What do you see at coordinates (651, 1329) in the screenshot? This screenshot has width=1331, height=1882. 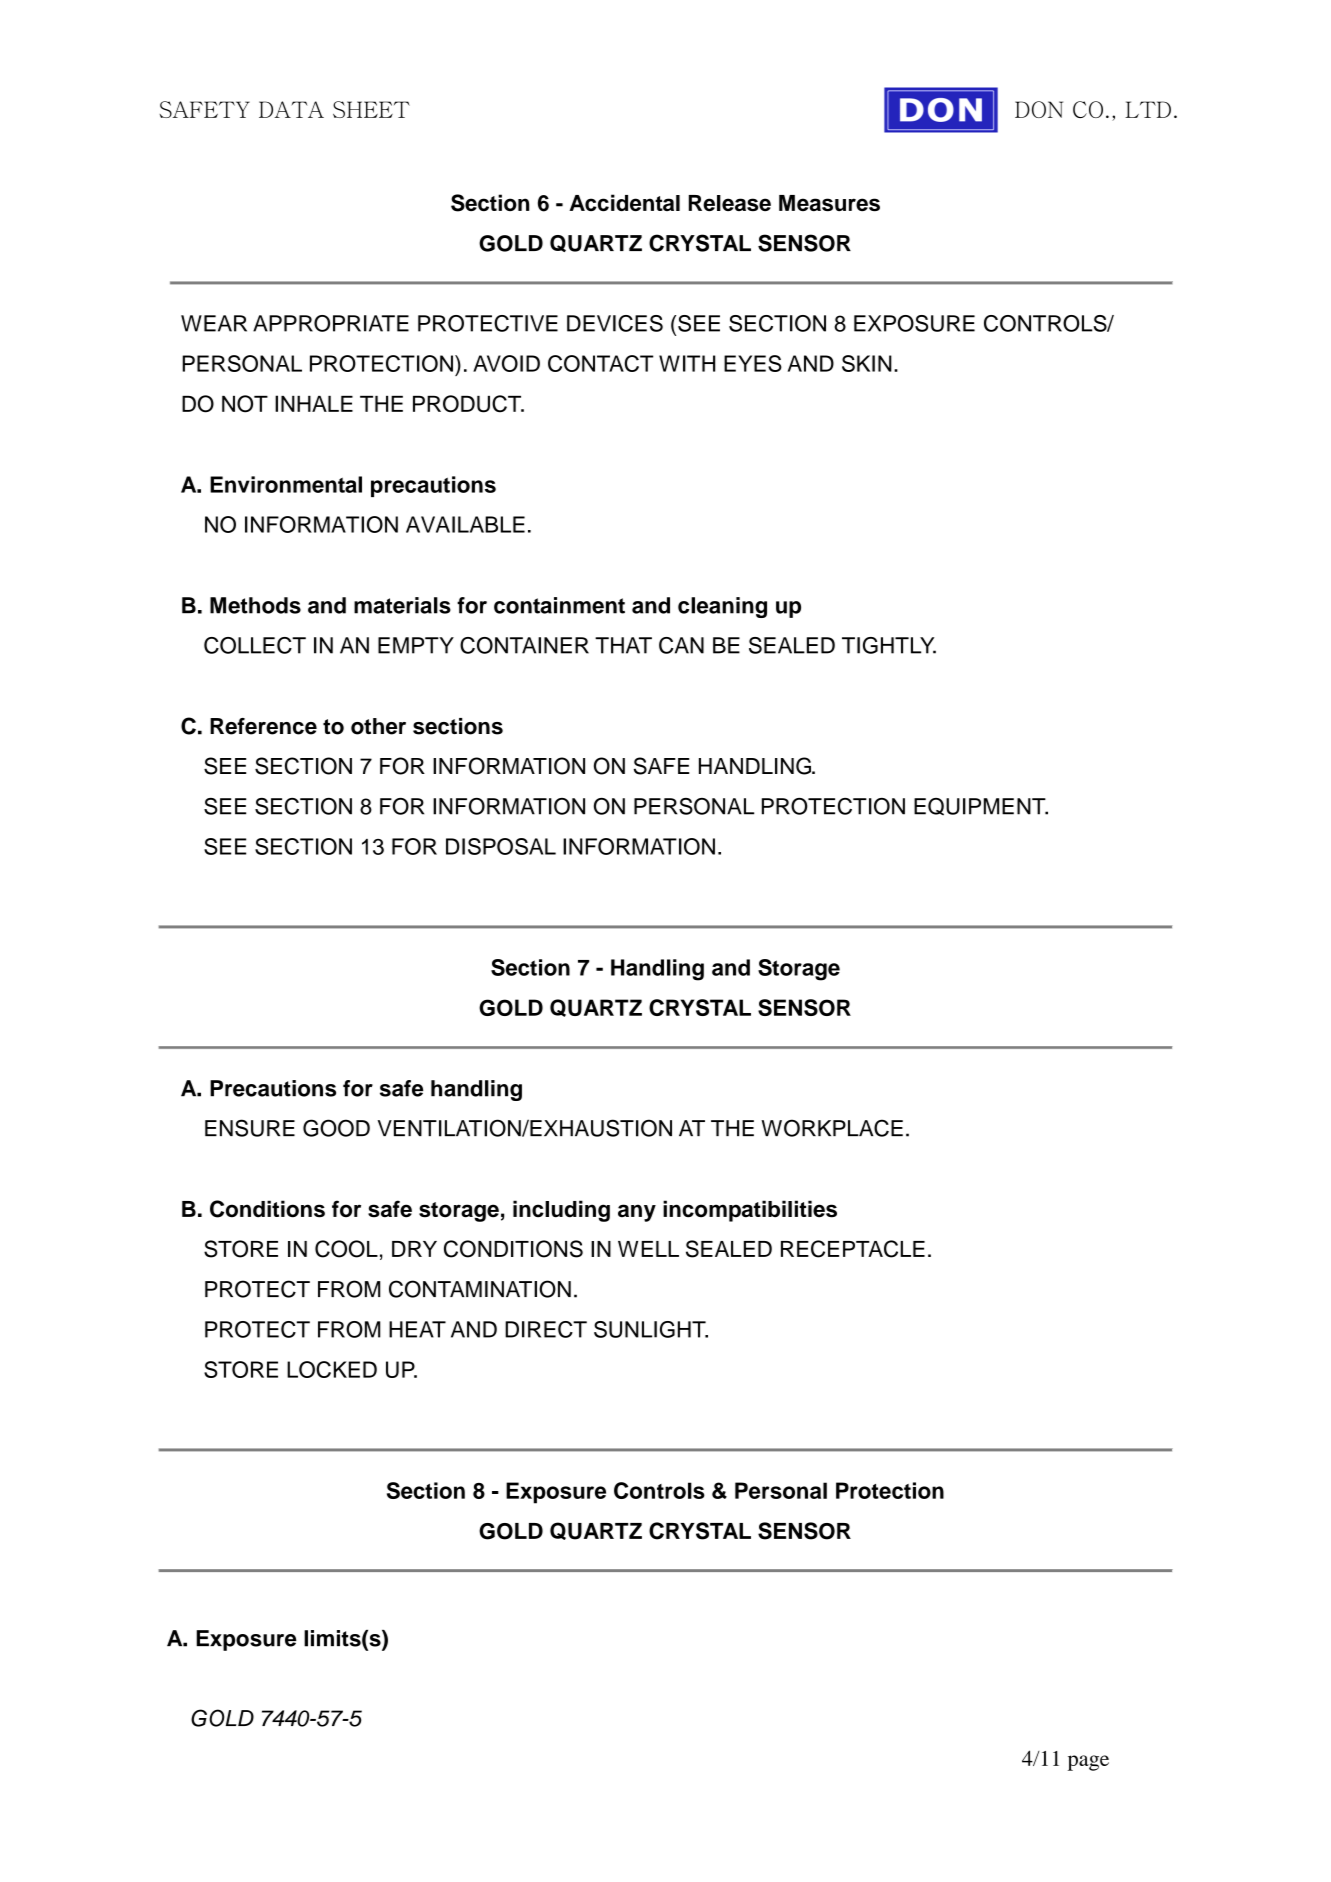 I see `SUNLIGHT` at bounding box center [651, 1329].
